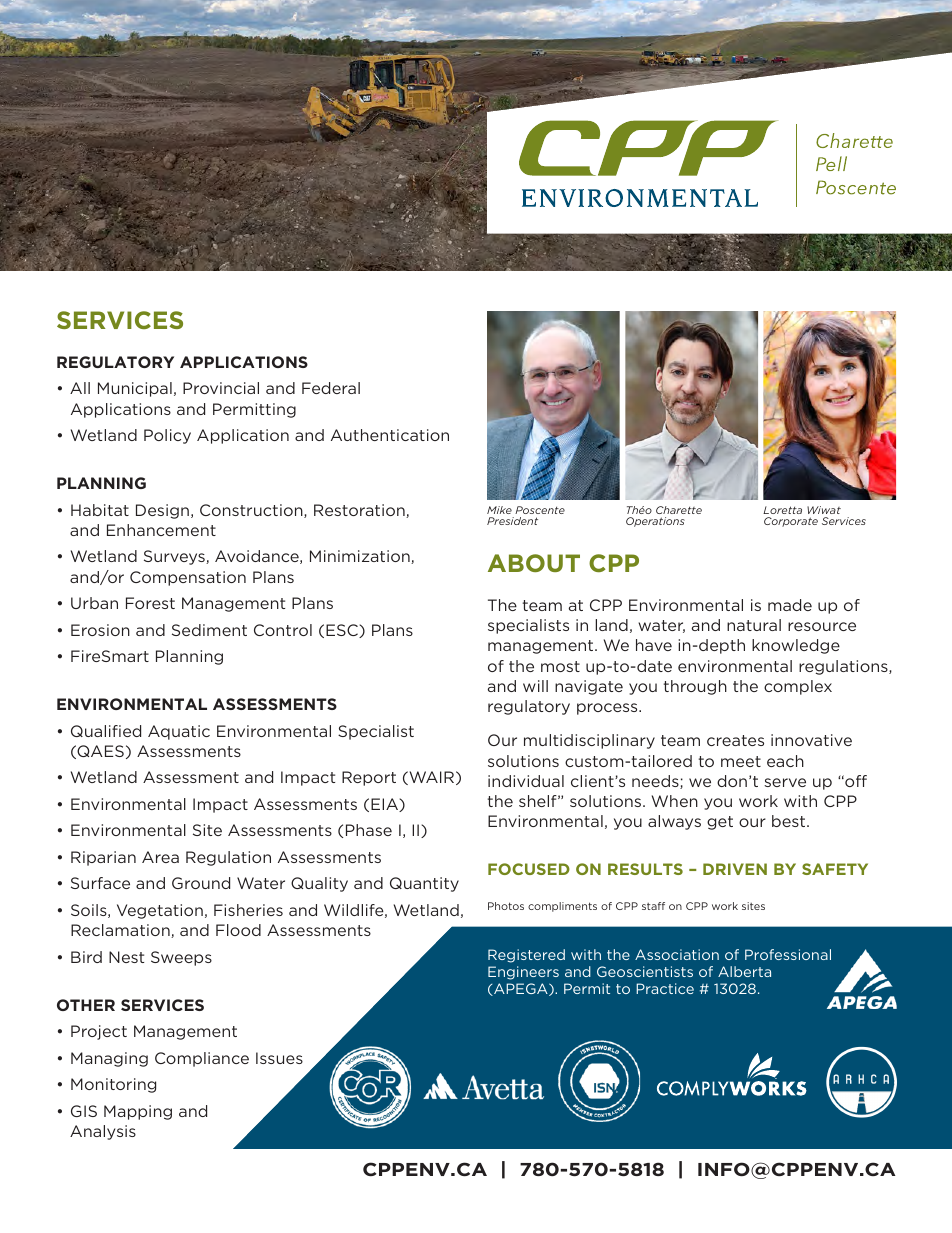 This screenshot has height=1233, width=952. I want to click on individual, so click(526, 781).
